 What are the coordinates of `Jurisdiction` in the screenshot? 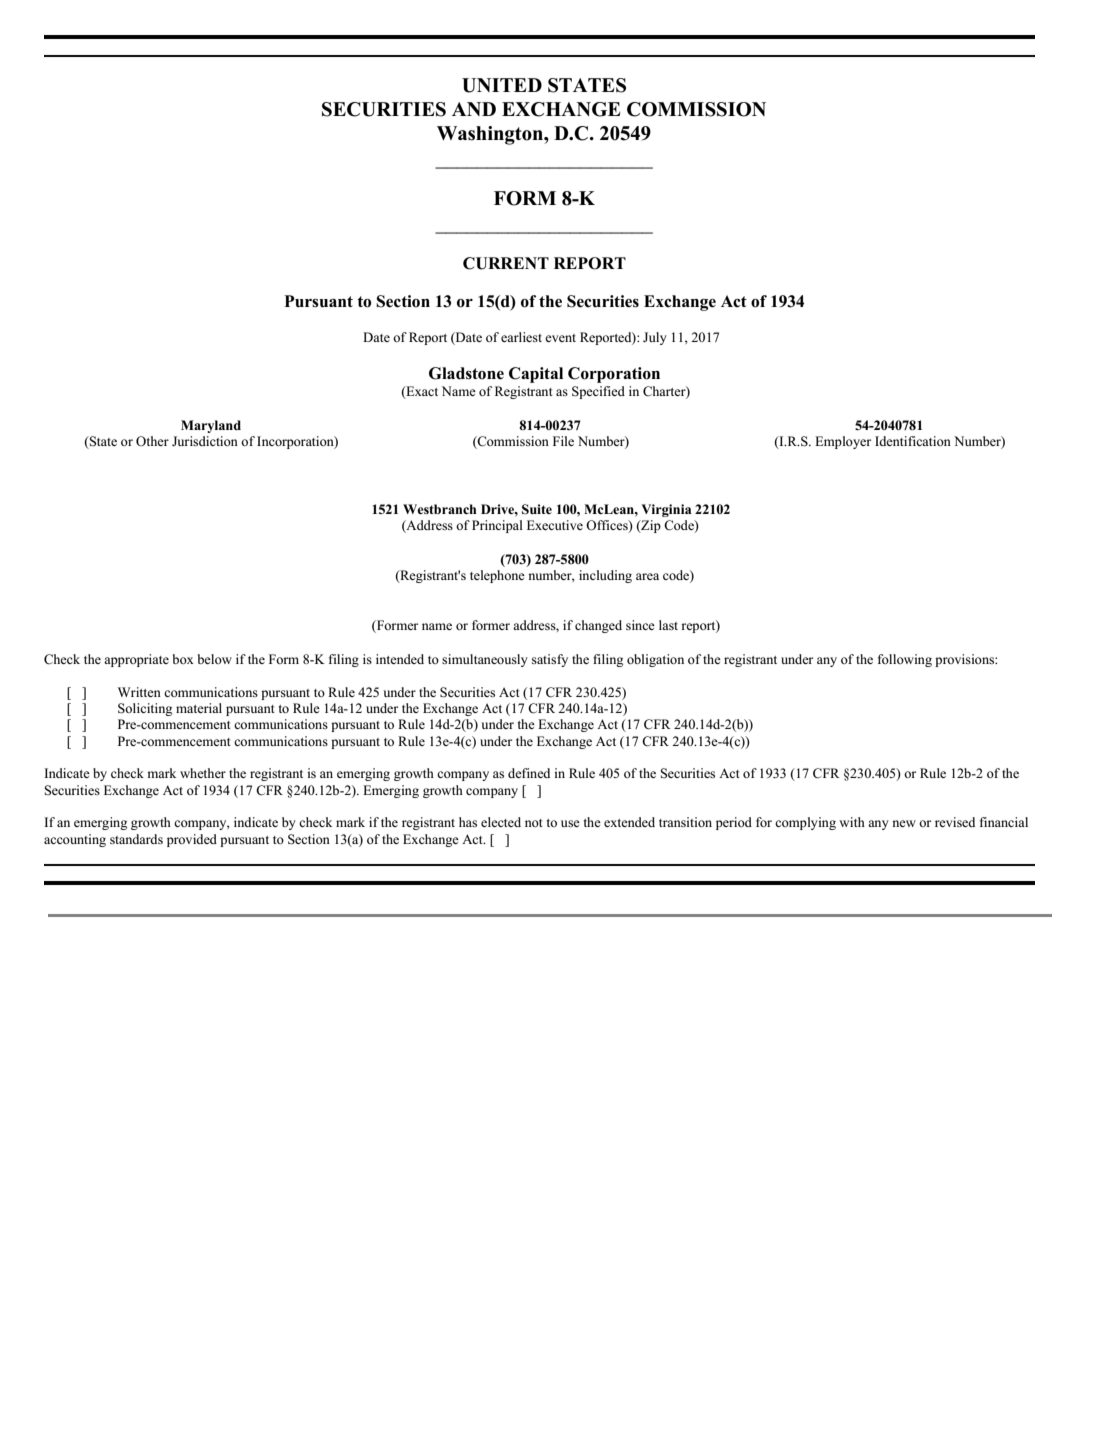 It's located at (205, 441).
